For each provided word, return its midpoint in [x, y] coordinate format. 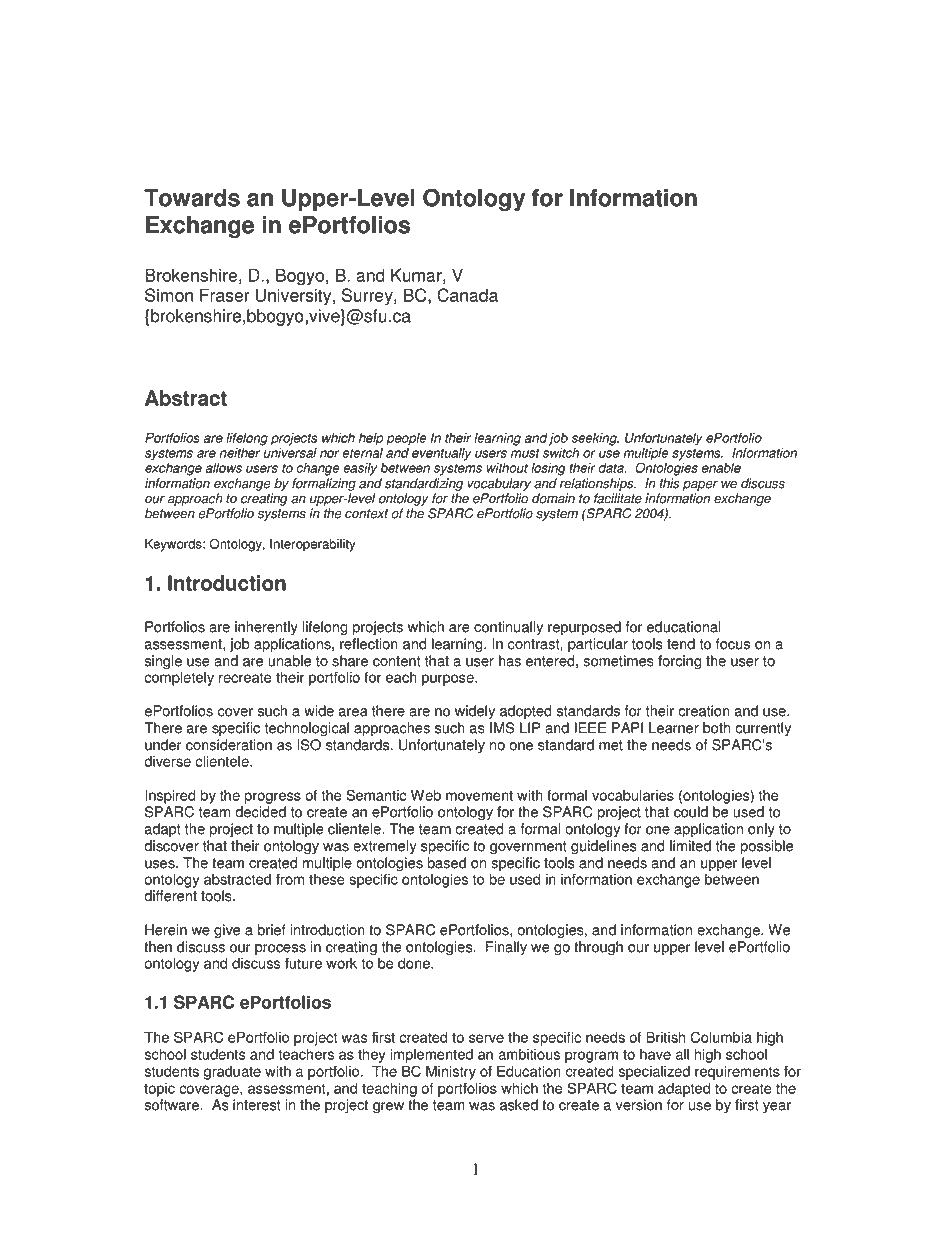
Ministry [451, 1072]
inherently [266, 628]
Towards [192, 198]
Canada [467, 295]
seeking [595, 439]
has [510, 661]
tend [681, 644]
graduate [232, 1073]
